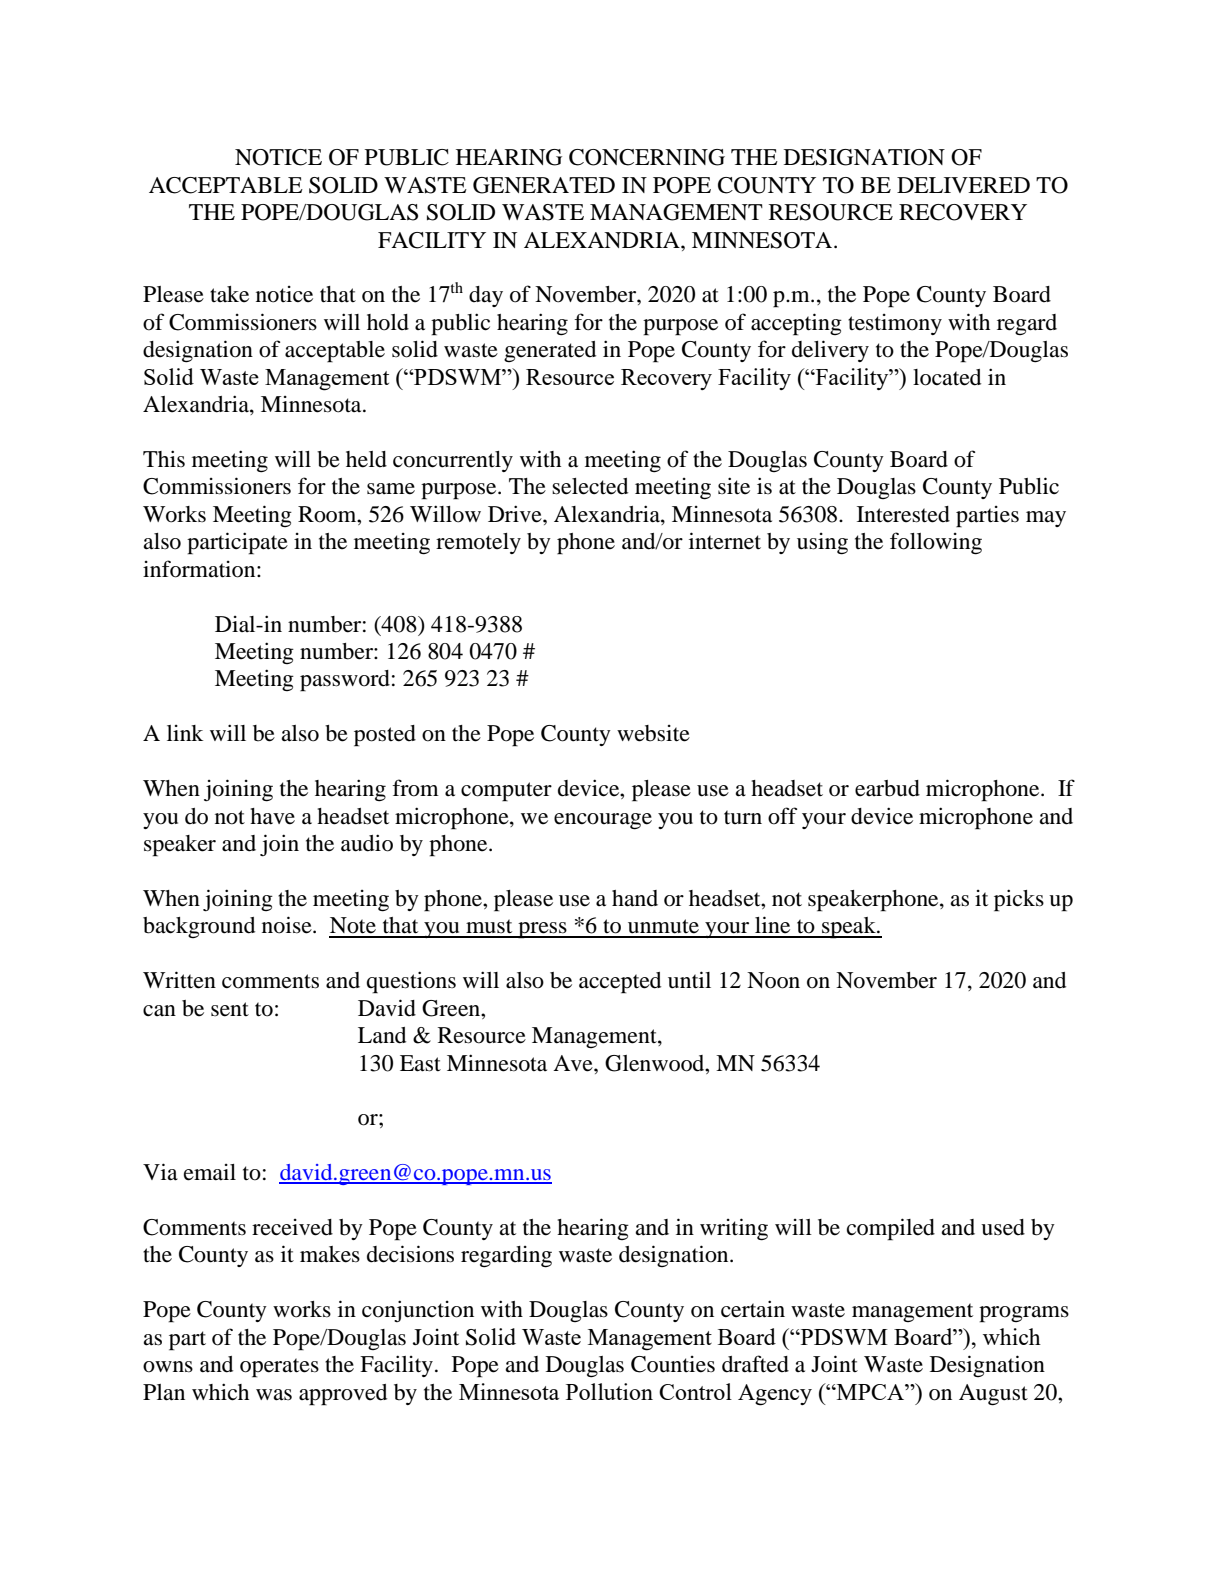 The image size is (1217, 1574). Describe the element at coordinates (1019, 900) in the screenshot. I see `picks` at that location.
